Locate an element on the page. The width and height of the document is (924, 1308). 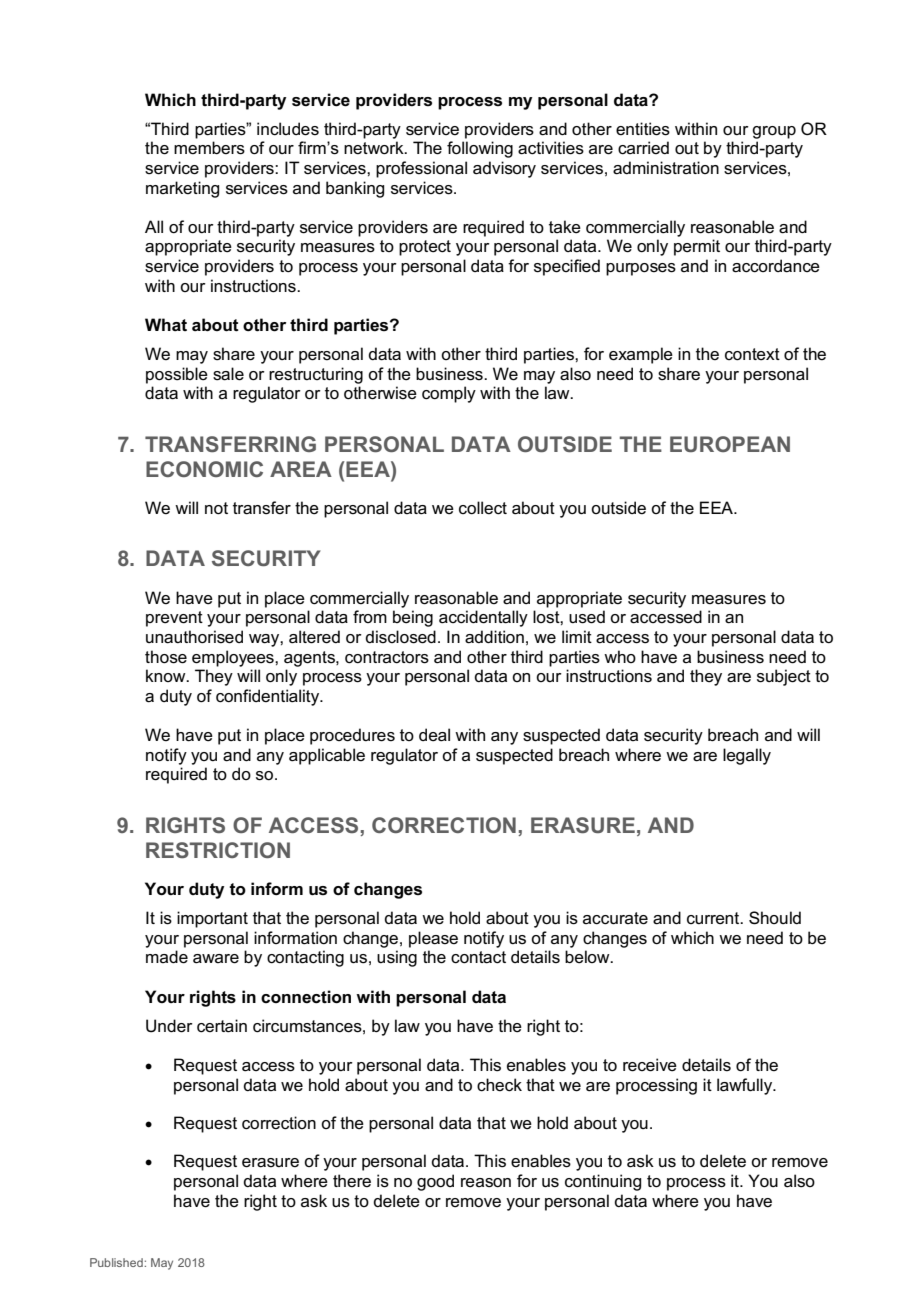
deal is located at coordinates (434, 735).
